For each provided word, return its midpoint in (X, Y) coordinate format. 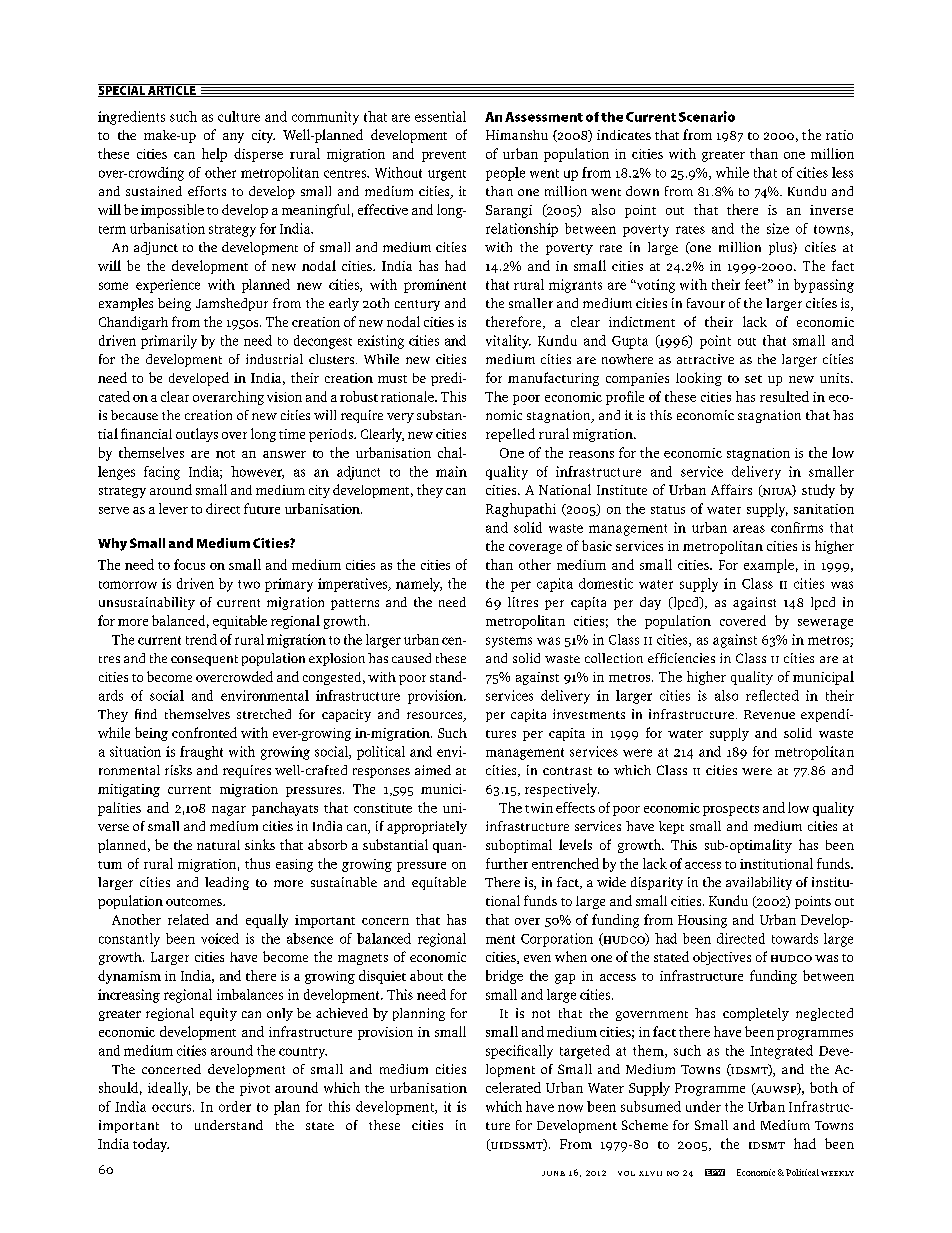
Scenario (707, 116)
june (553, 1173)
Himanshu (517, 135)
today (151, 1145)
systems (509, 642)
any (233, 138)
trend (201, 639)
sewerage (825, 624)
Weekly (837, 1173)
